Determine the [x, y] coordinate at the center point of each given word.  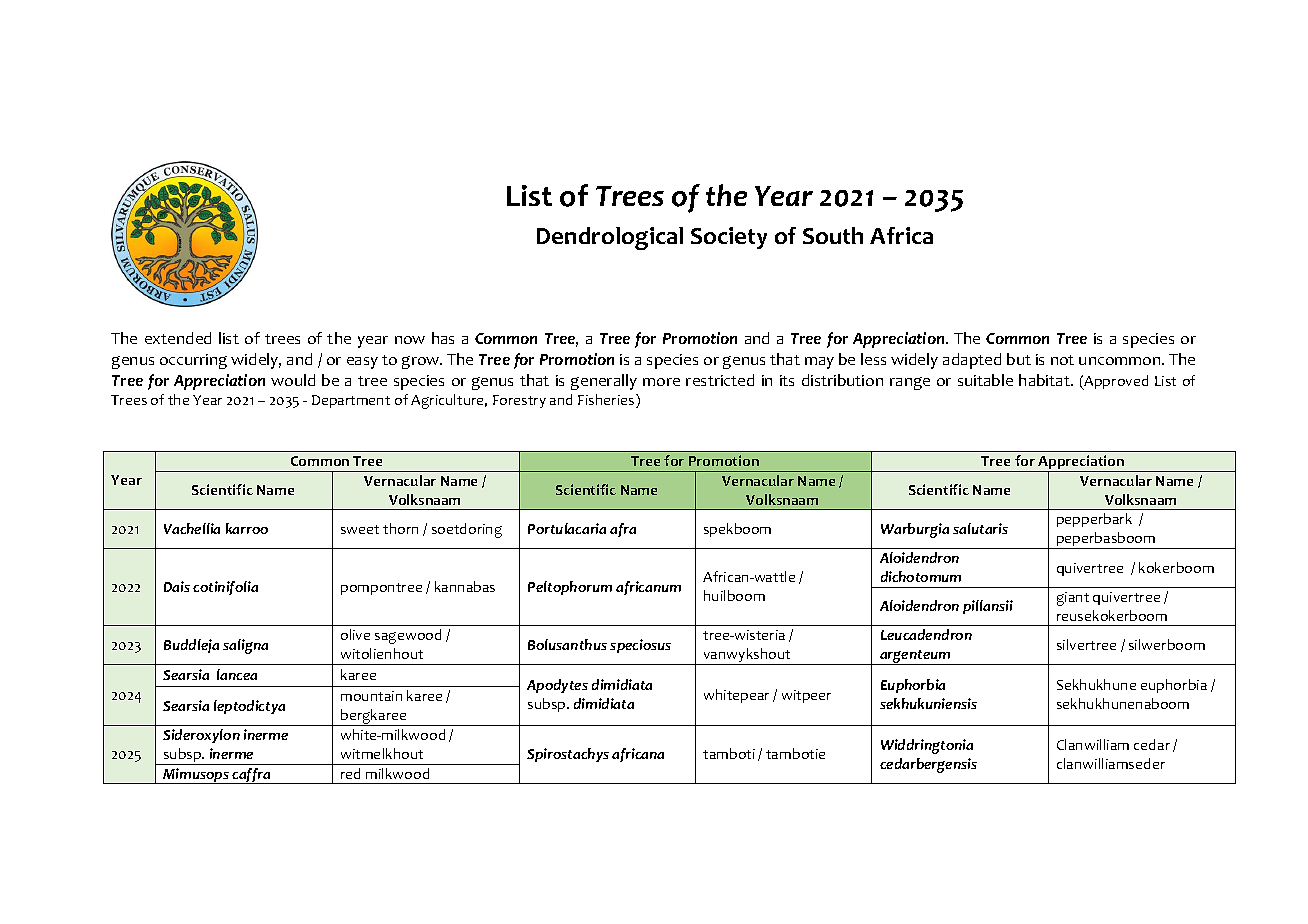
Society [729, 238]
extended [178, 338]
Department [351, 401]
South [833, 235]
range [910, 383]
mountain [371, 696]
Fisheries [607, 401]
